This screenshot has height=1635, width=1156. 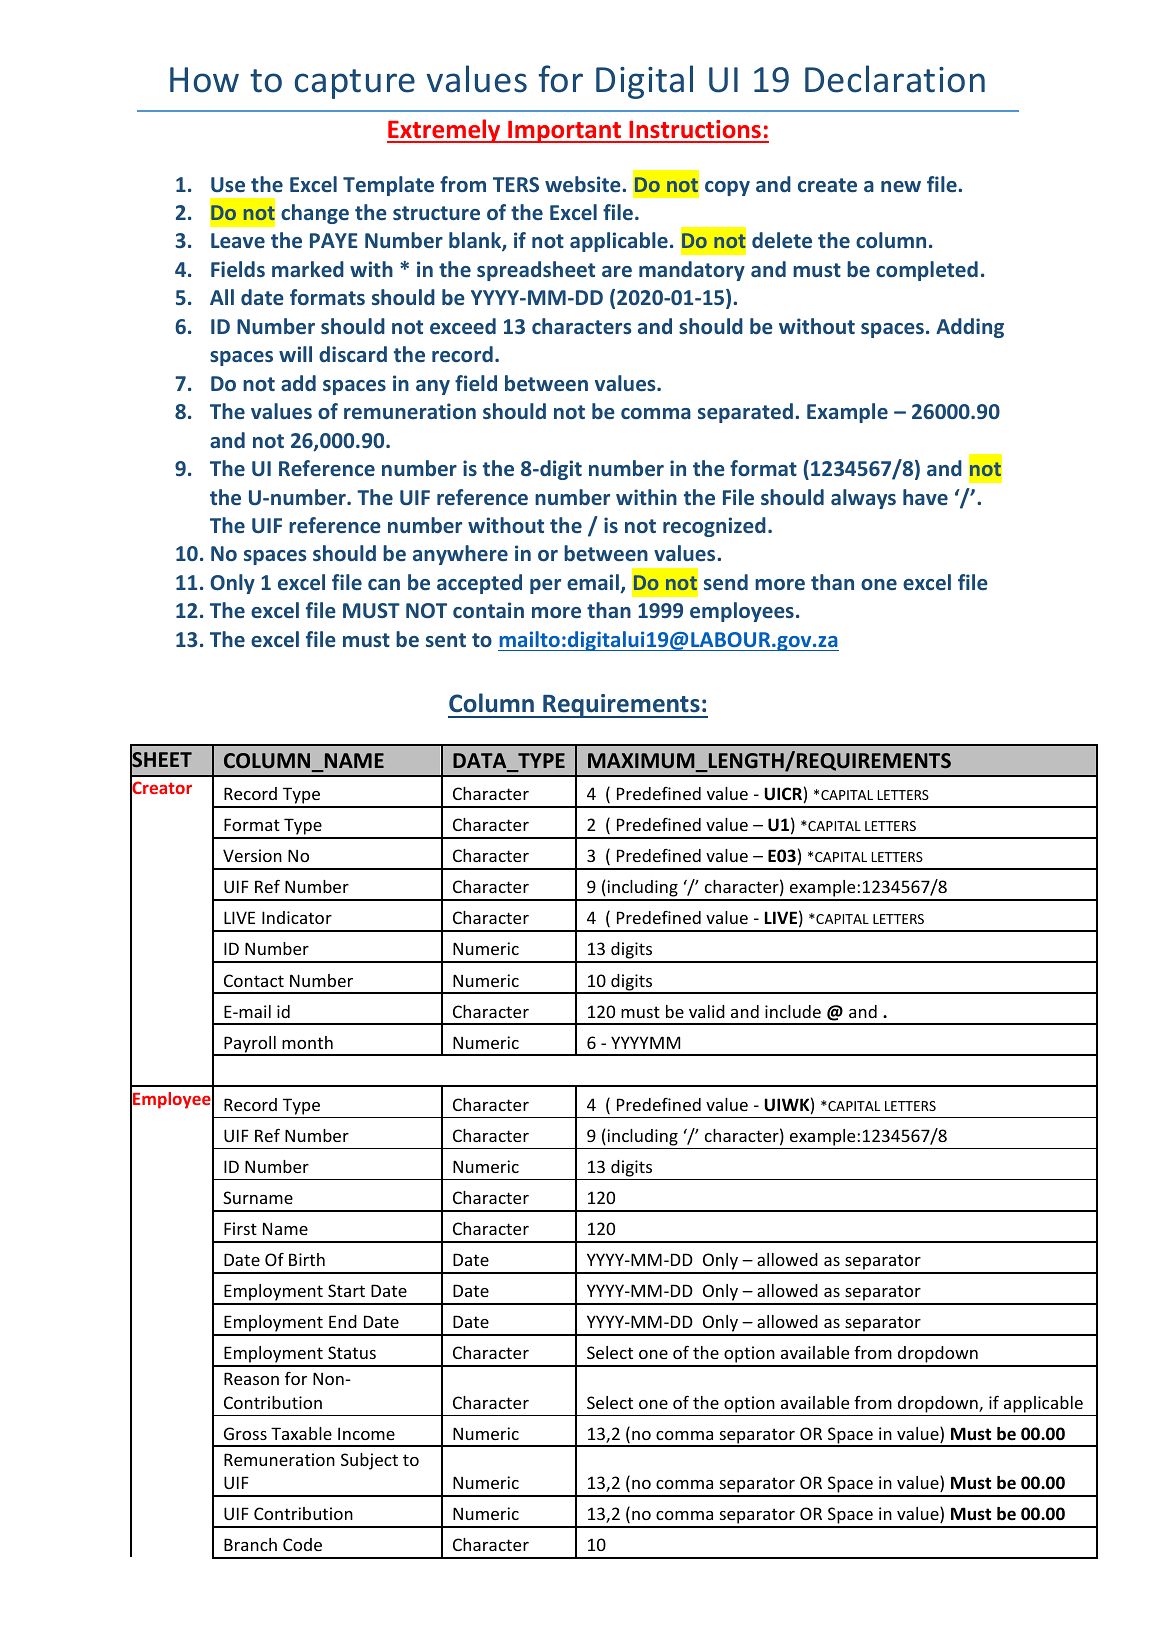 I want to click on Code, so click(x=302, y=1544).
